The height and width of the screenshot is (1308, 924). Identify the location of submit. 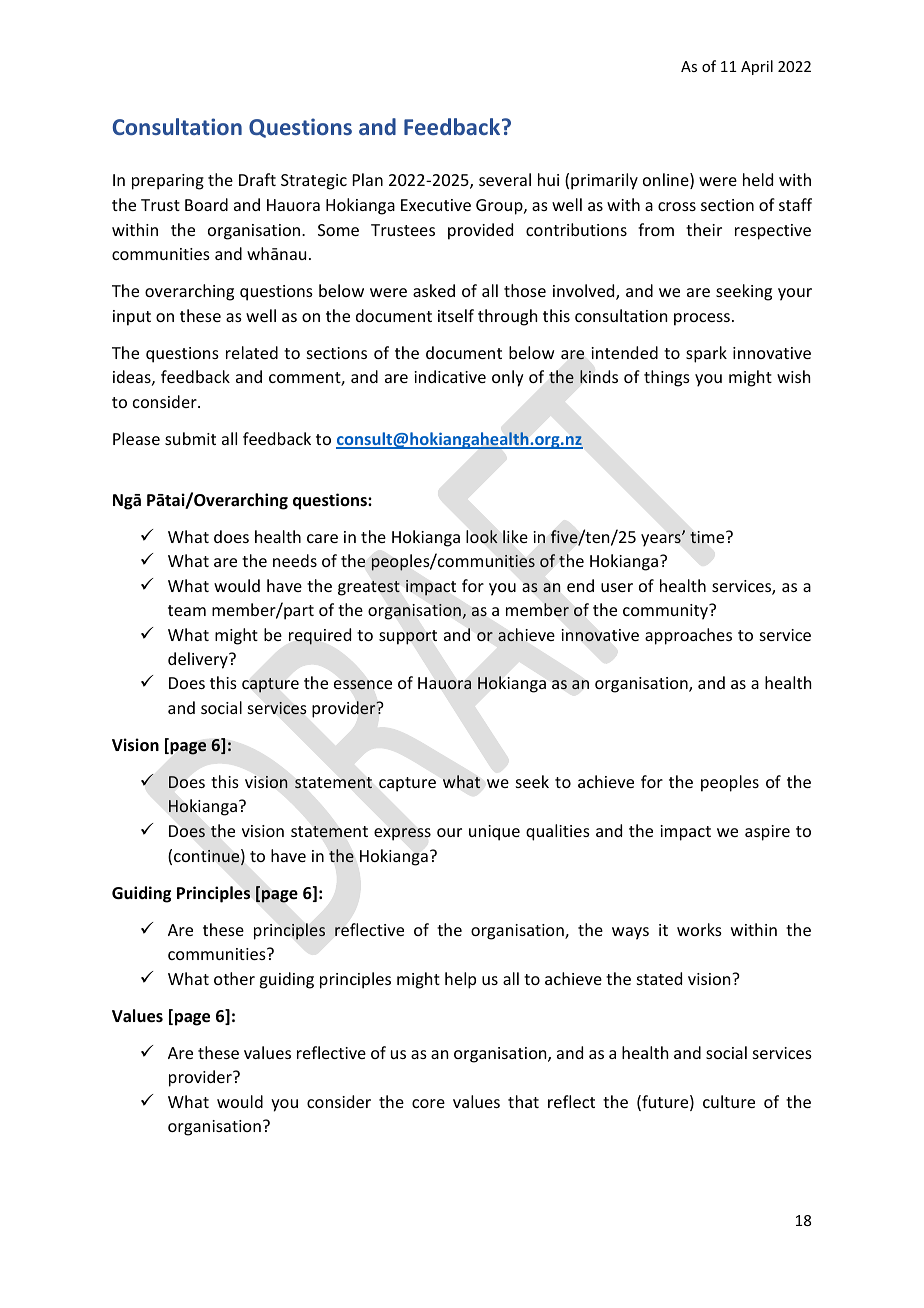
(190, 438).
